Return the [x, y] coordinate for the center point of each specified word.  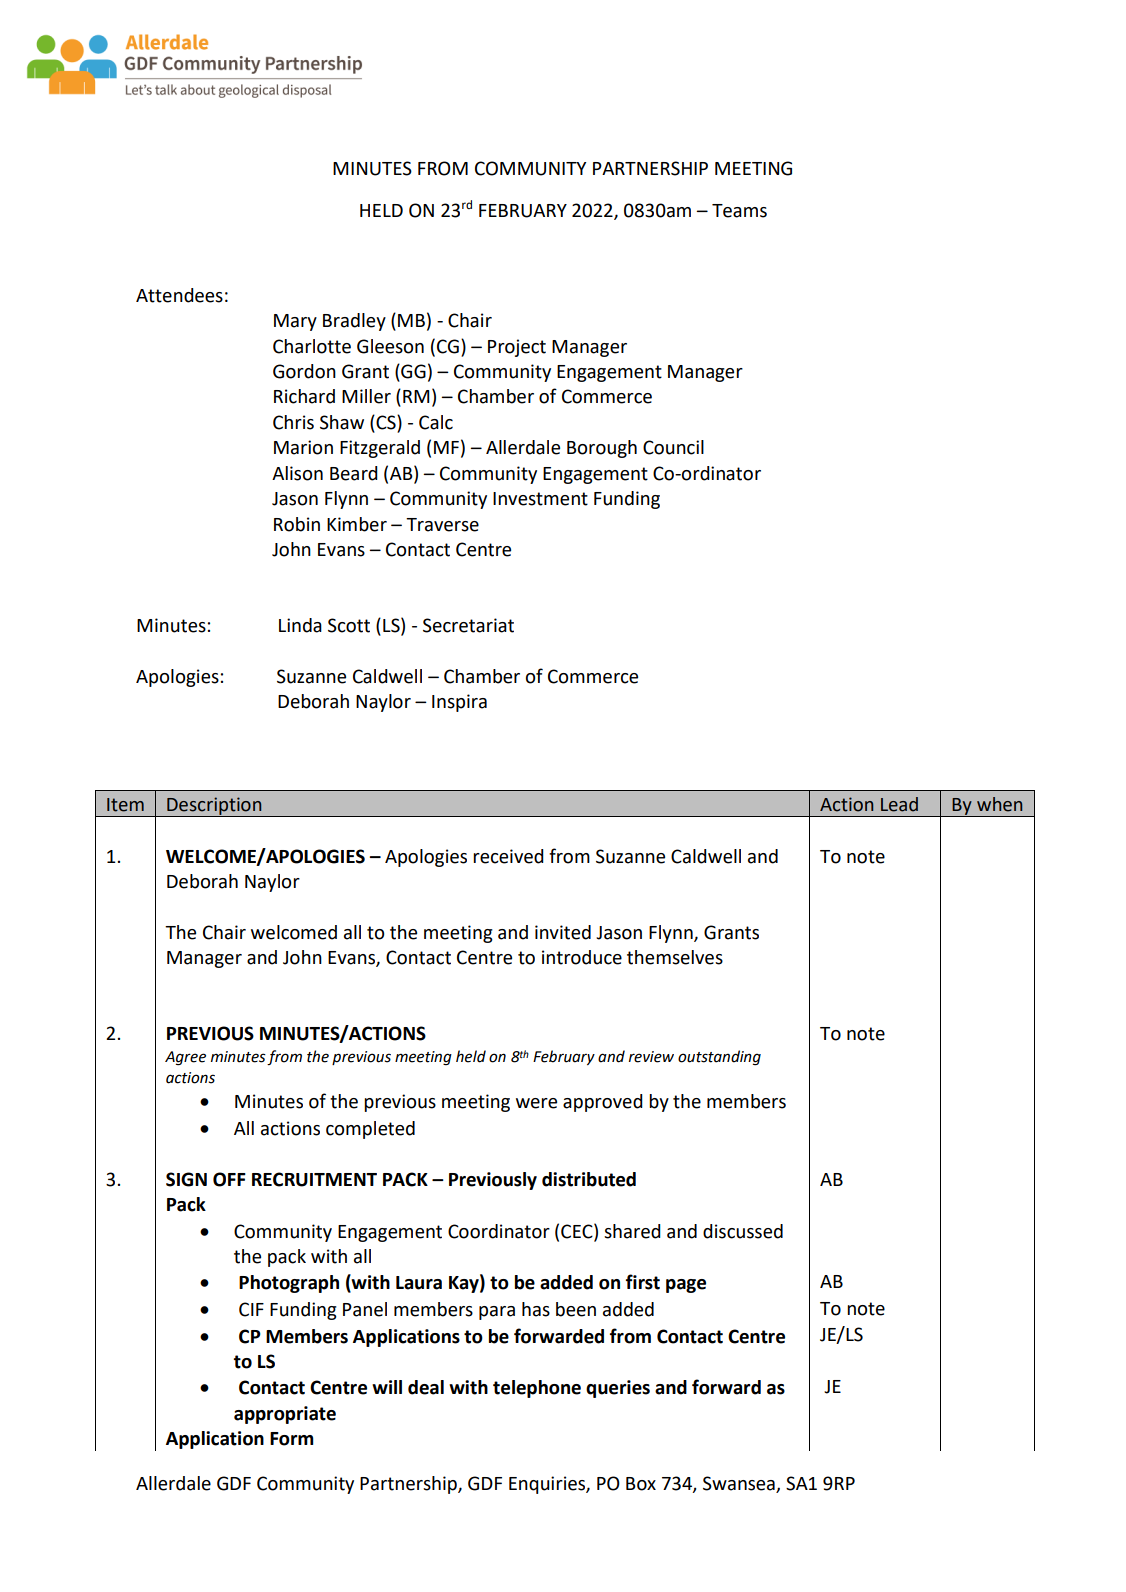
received [508, 856]
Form [292, 1439]
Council [673, 447]
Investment [540, 499]
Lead [899, 804]
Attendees [179, 295]
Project [517, 348]
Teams [739, 211]
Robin [297, 524]
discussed [743, 1231]
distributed [589, 1179]
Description [214, 807]
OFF [229, 1179]
